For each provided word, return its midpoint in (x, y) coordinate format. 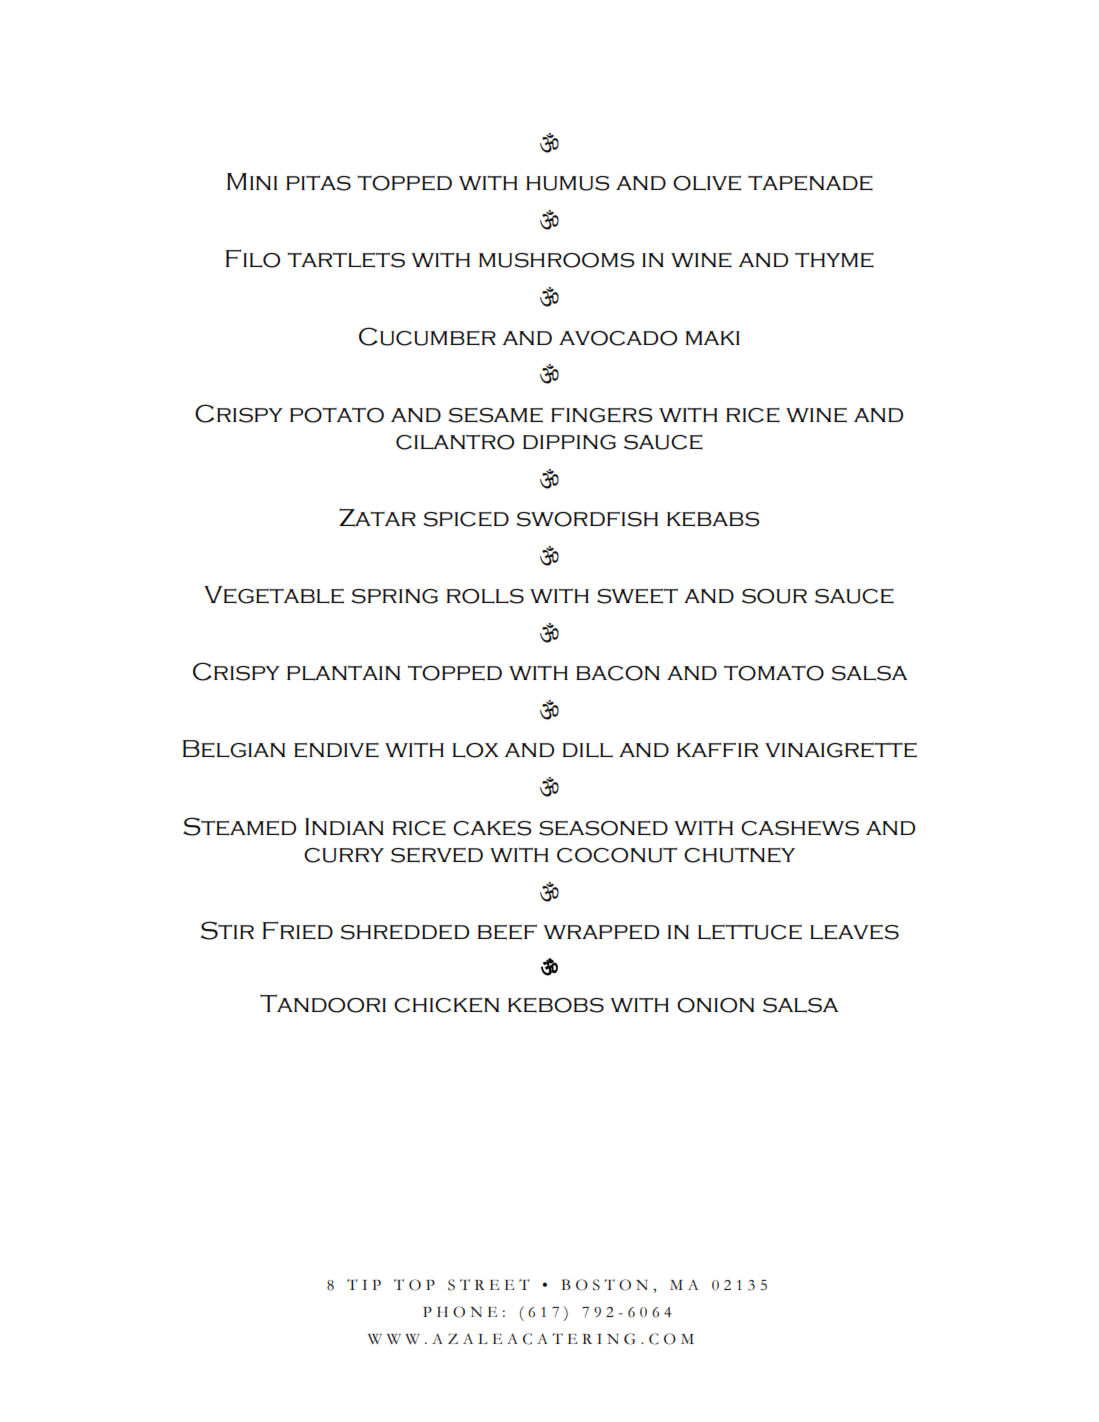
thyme (834, 260)
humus (567, 183)
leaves (854, 932)
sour (774, 596)
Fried (298, 930)
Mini (252, 181)
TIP (364, 1284)
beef (507, 932)
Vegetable (274, 595)
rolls (485, 596)
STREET (488, 1285)
